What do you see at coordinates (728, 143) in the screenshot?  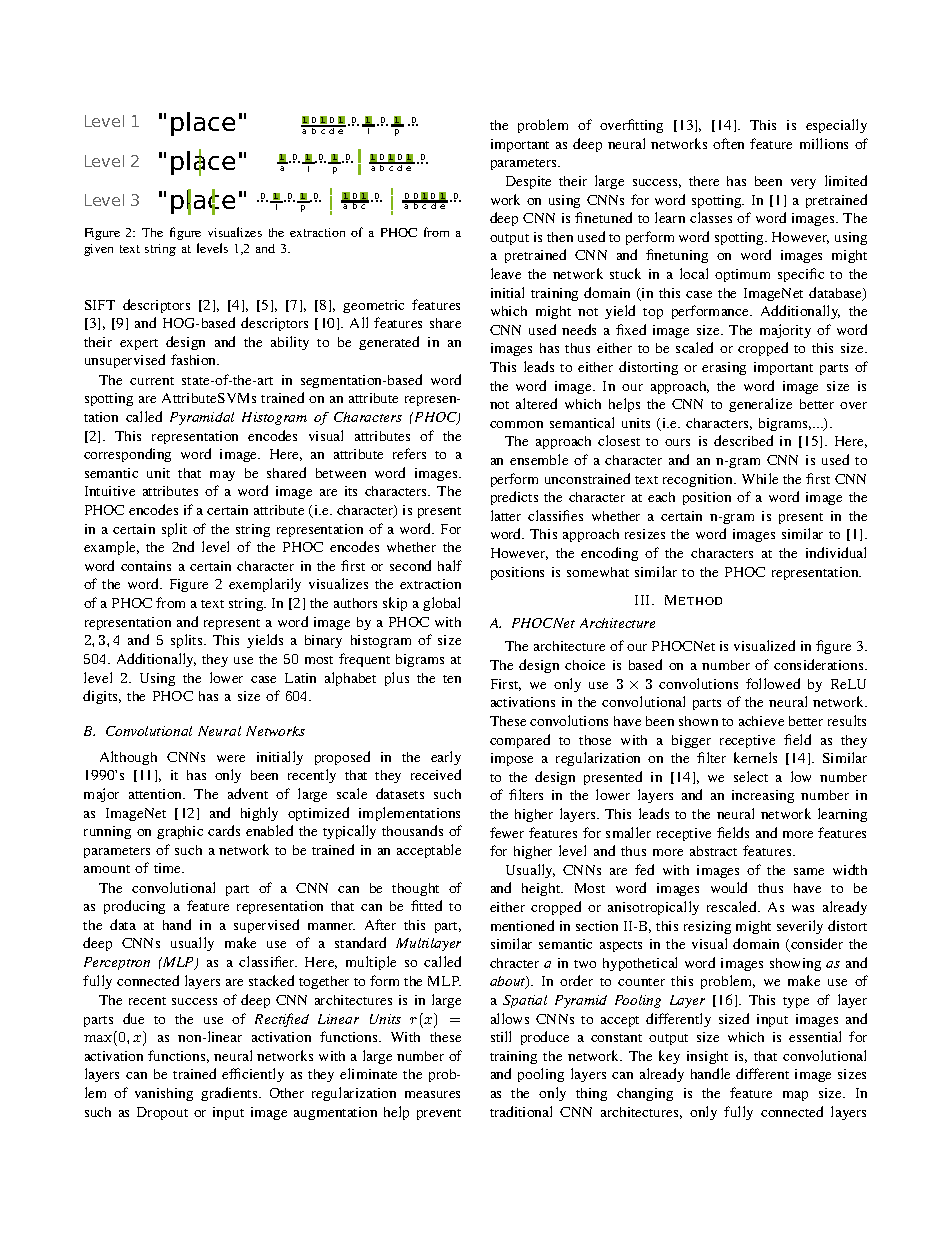 I see `often` at bounding box center [728, 143].
